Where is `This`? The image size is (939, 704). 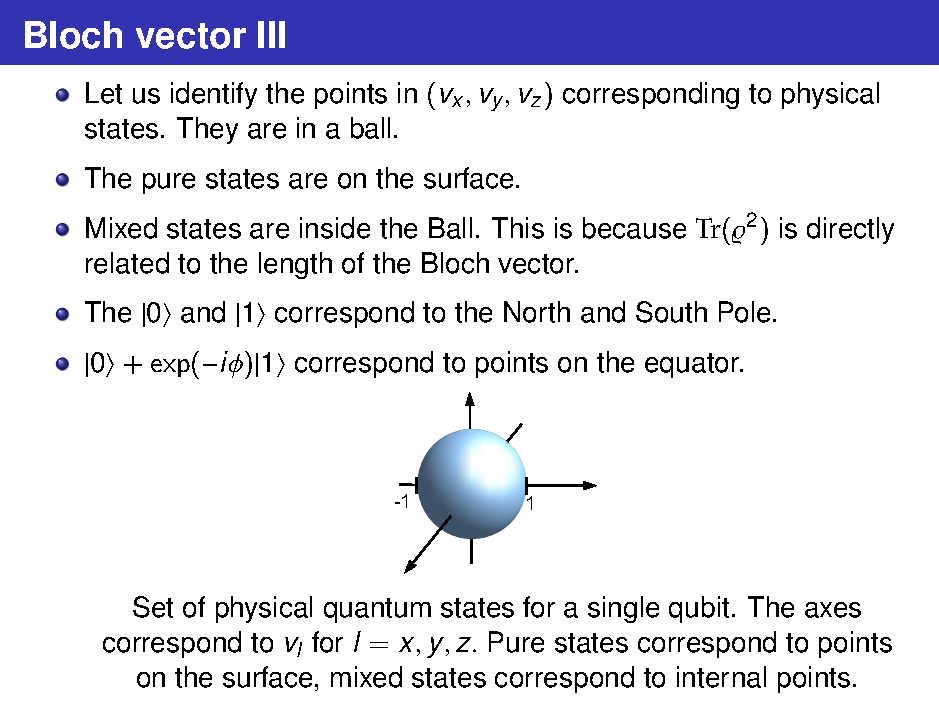 This is located at coordinates (518, 228).
